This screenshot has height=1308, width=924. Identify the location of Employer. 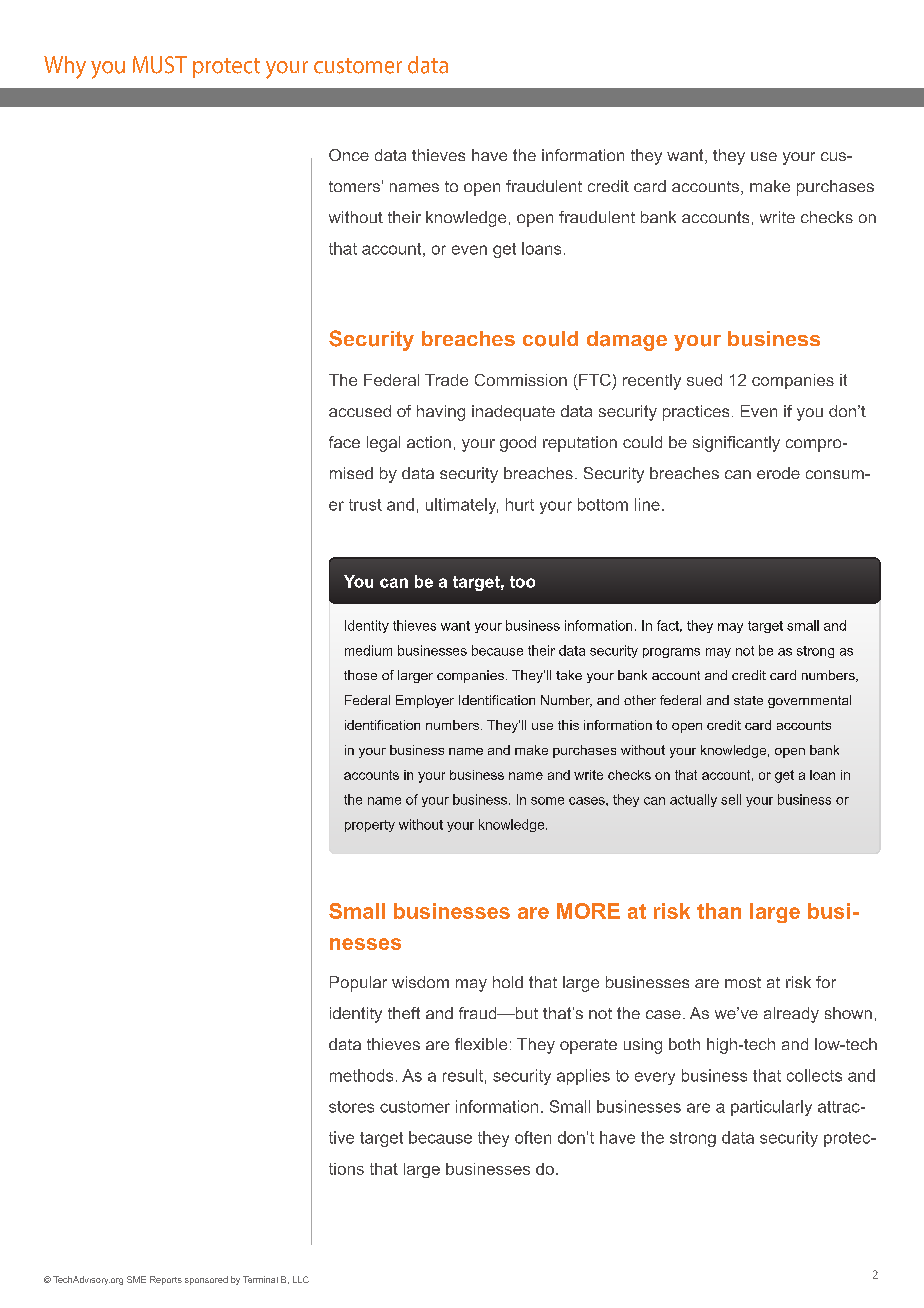
(425, 701).
